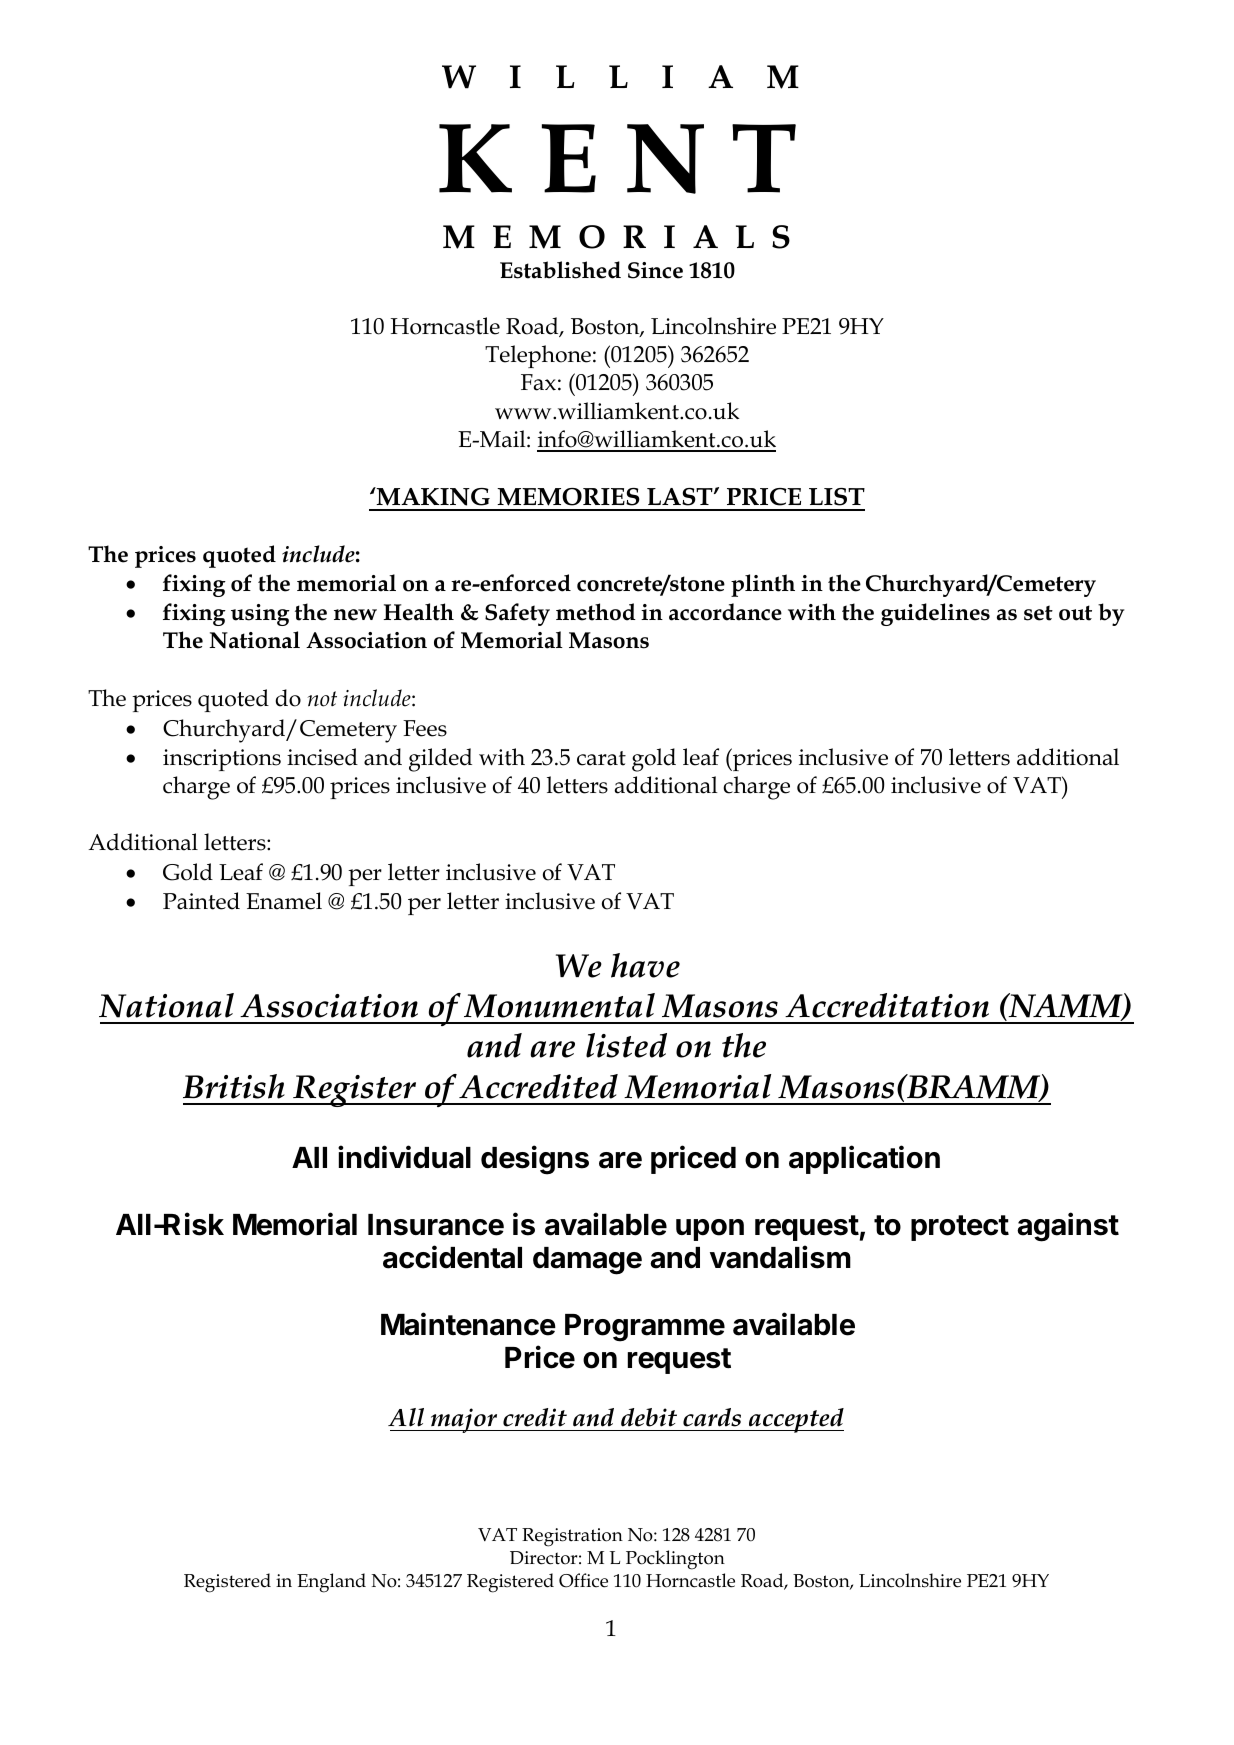  What do you see at coordinates (535, 1160) in the screenshot?
I see `designs` at bounding box center [535, 1160].
